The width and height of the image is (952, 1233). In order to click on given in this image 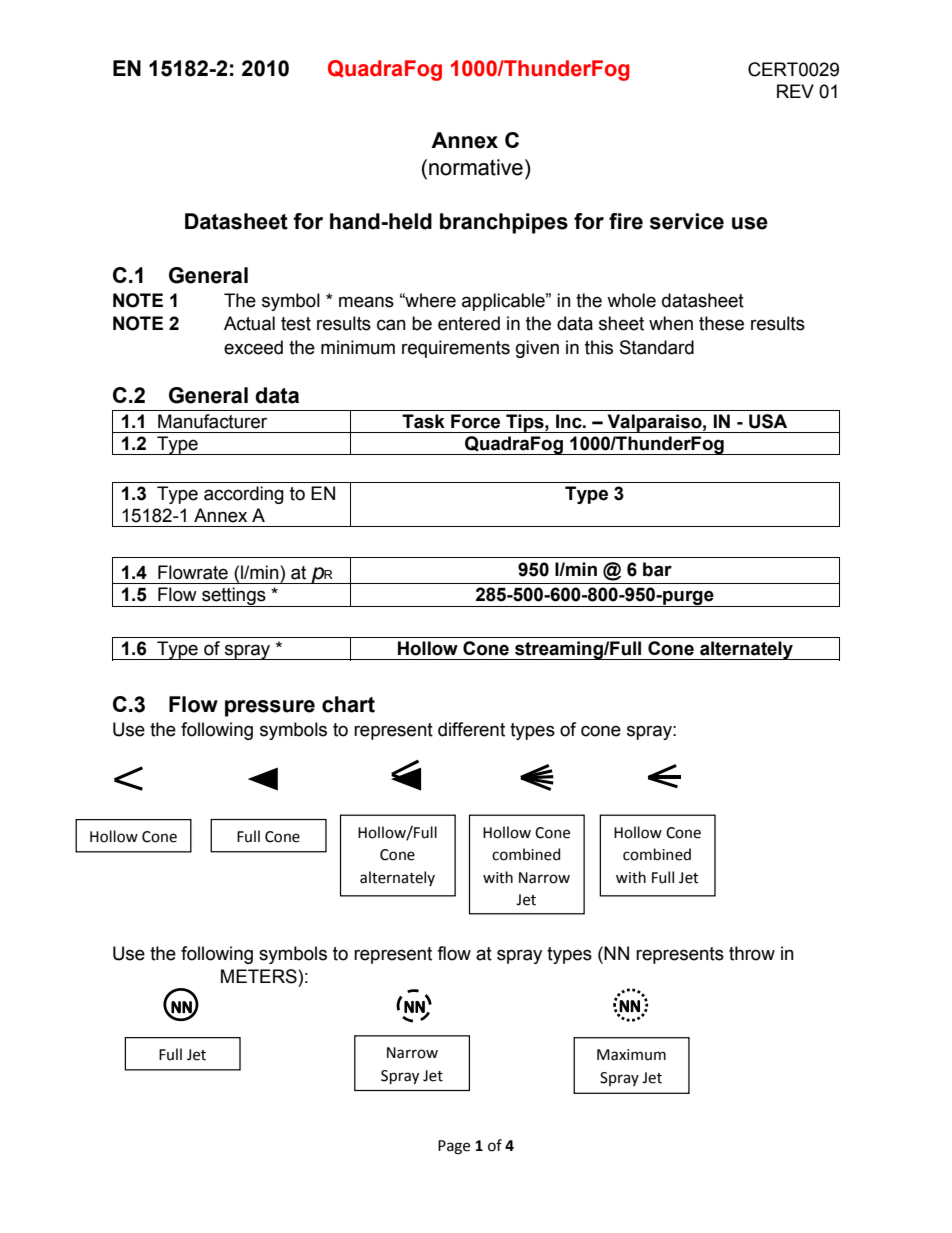, I will do `click(537, 349)`.
